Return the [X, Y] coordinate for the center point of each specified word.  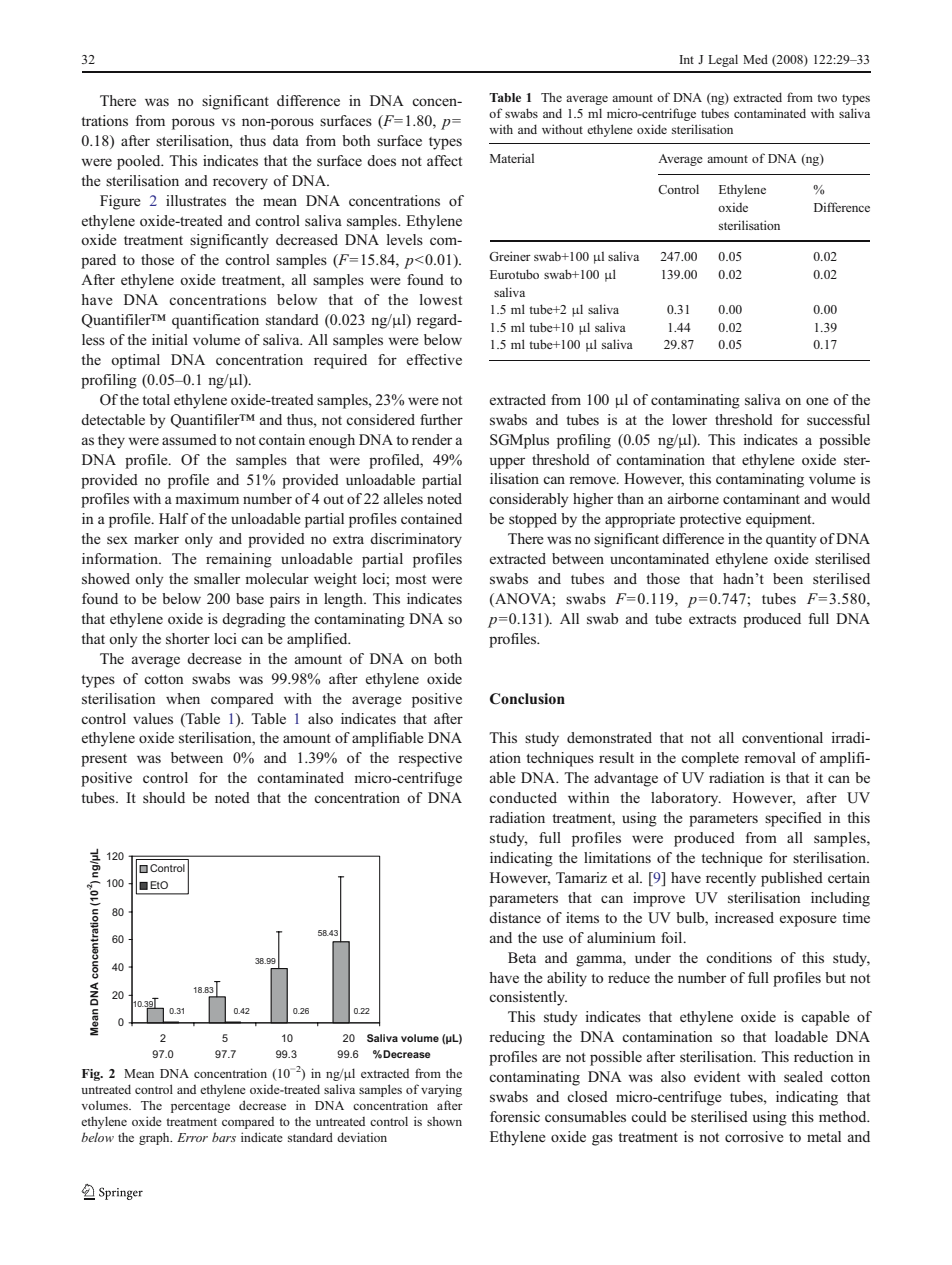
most [410, 579]
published [792, 879]
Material [512, 158]
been [788, 578]
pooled [140, 162]
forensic [515, 1116]
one [817, 401]
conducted [523, 797]
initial [170, 339]
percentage [200, 1107]
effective [434, 359]
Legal [723, 60]
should [164, 797]
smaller [217, 578]
